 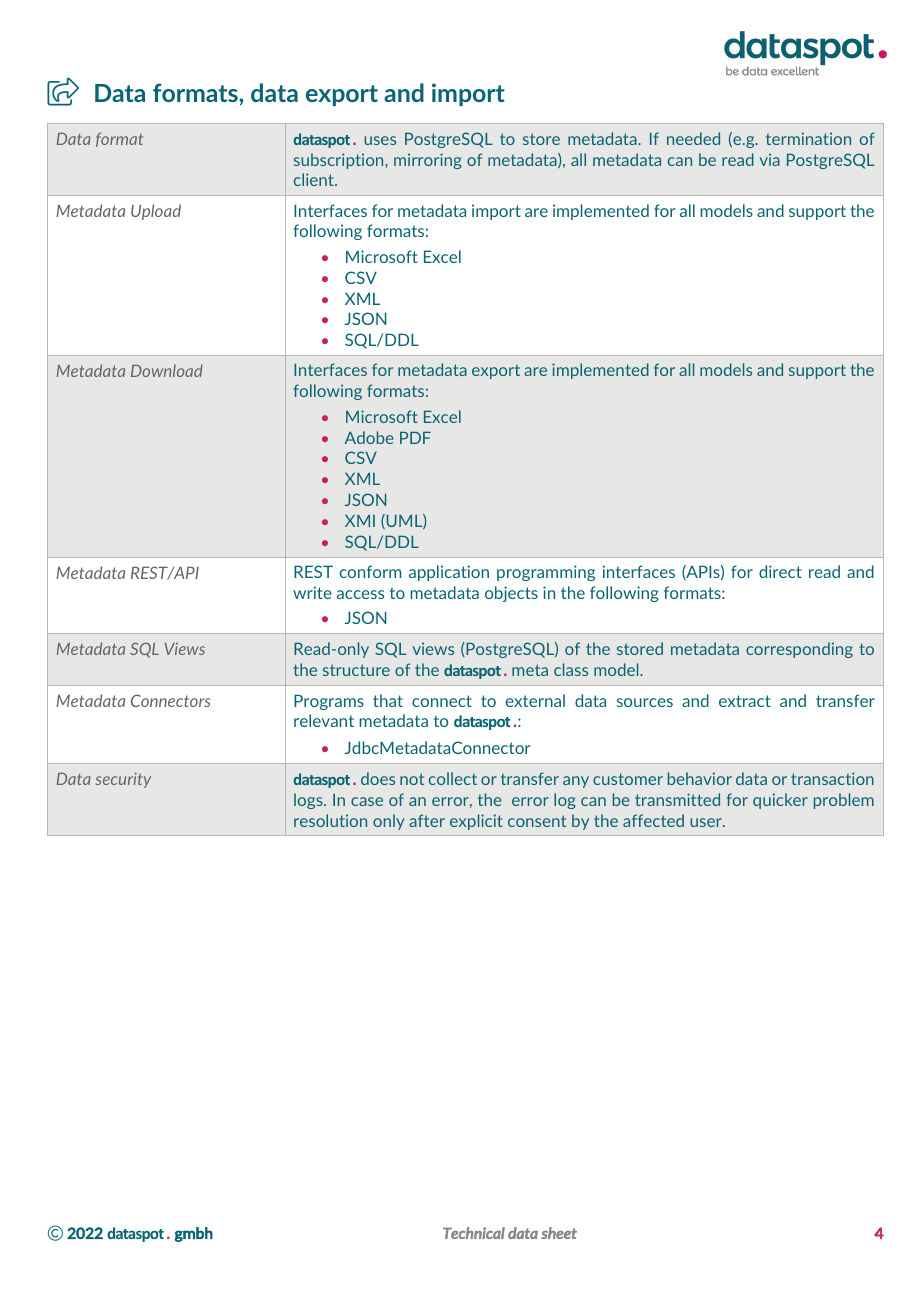 I want to click on explicit, so click(x=476, y=822).
